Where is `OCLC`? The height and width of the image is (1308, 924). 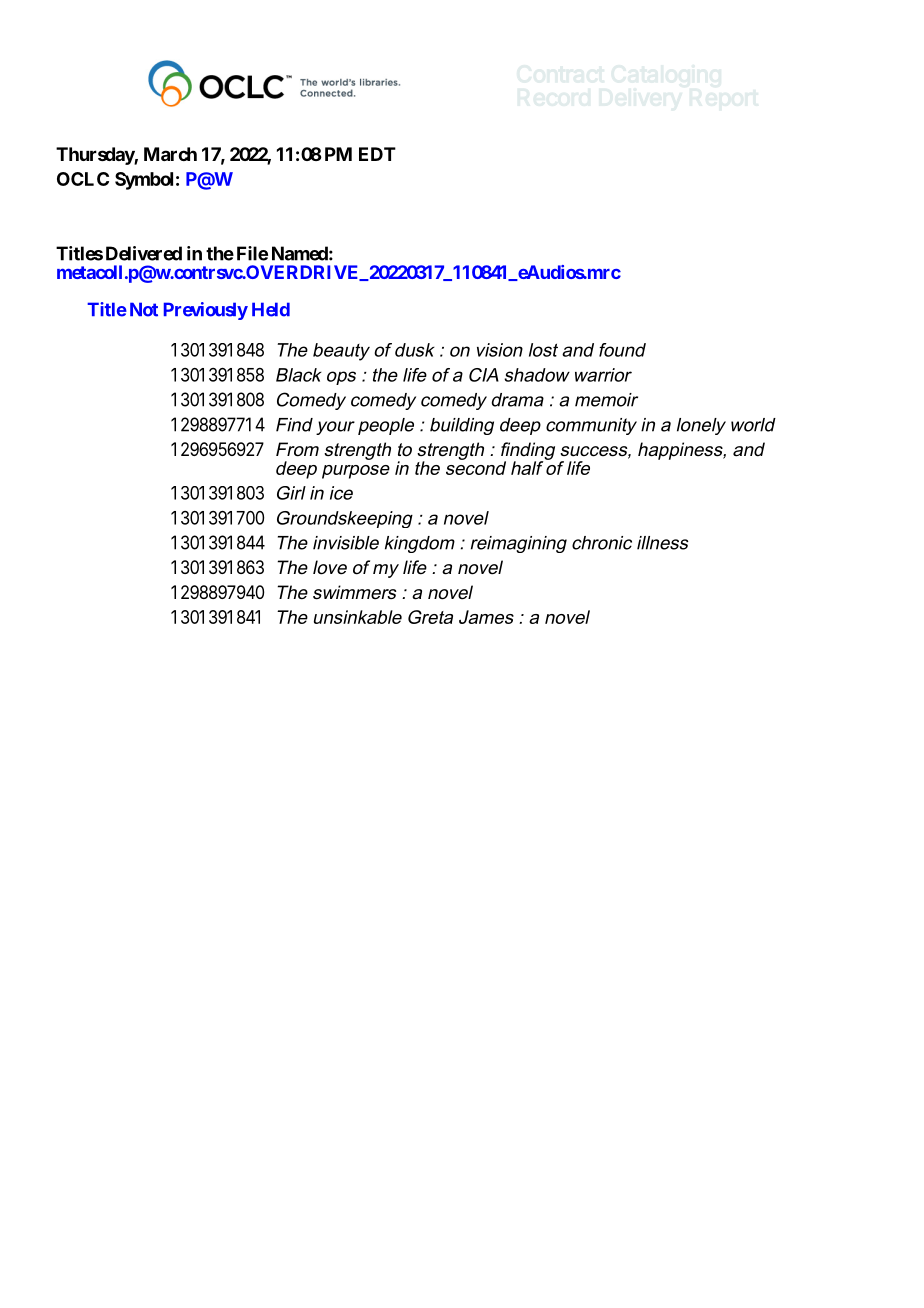 OCLC is located at coordinates (83, 179).
